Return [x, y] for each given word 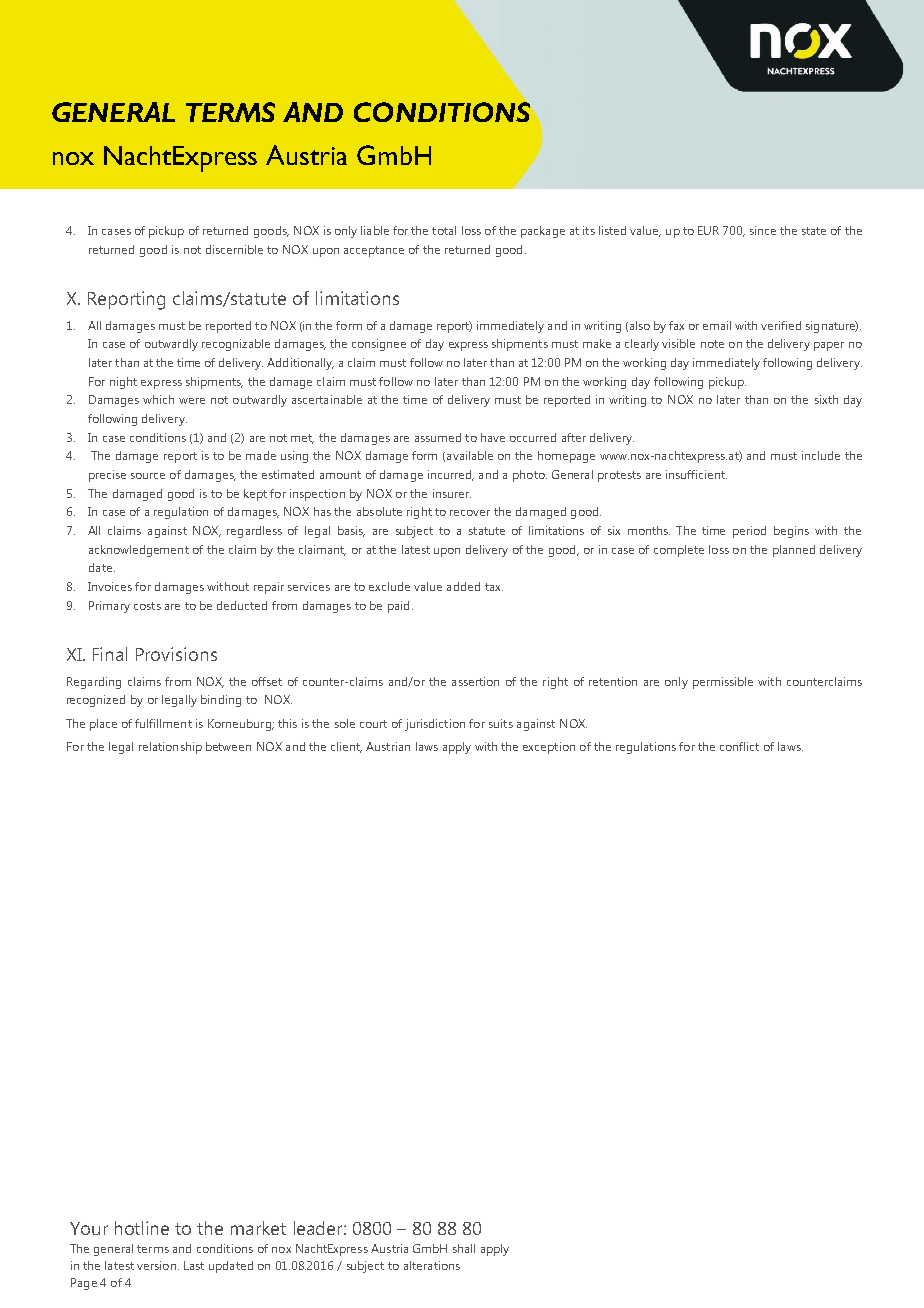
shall [464, 1248]
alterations [432, 1265]
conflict [739, 746]
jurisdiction [435, 725]
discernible [234, 249]
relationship [170, 748]
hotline [142, 1228]
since [763, 230]
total [444, 230]
